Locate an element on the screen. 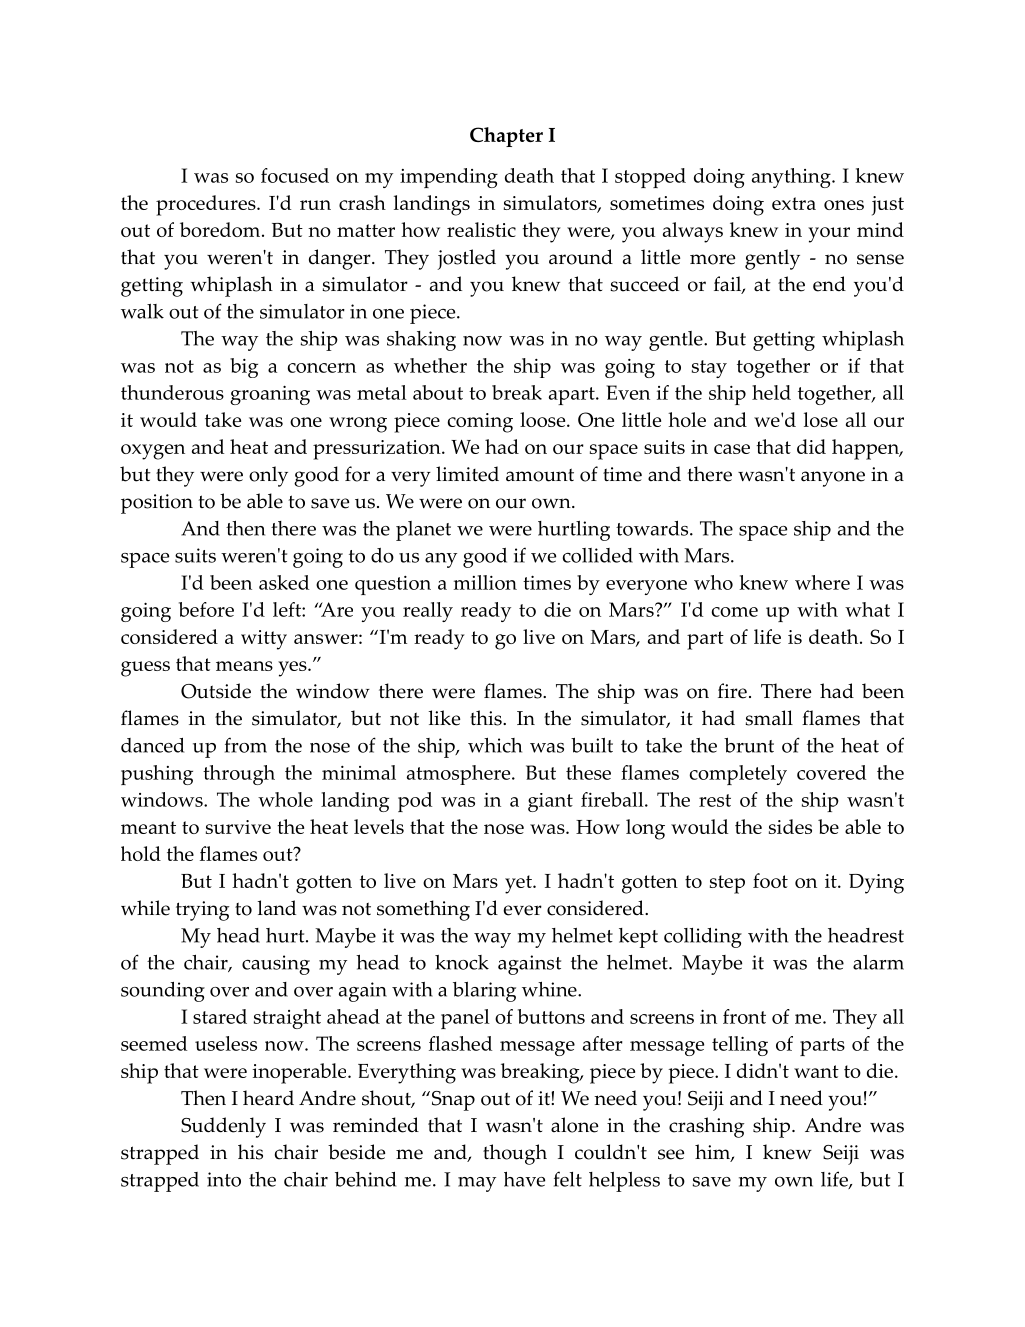 The width and height of the screenshot is (1025, 1327). small is located at coordinates (769, 718).
